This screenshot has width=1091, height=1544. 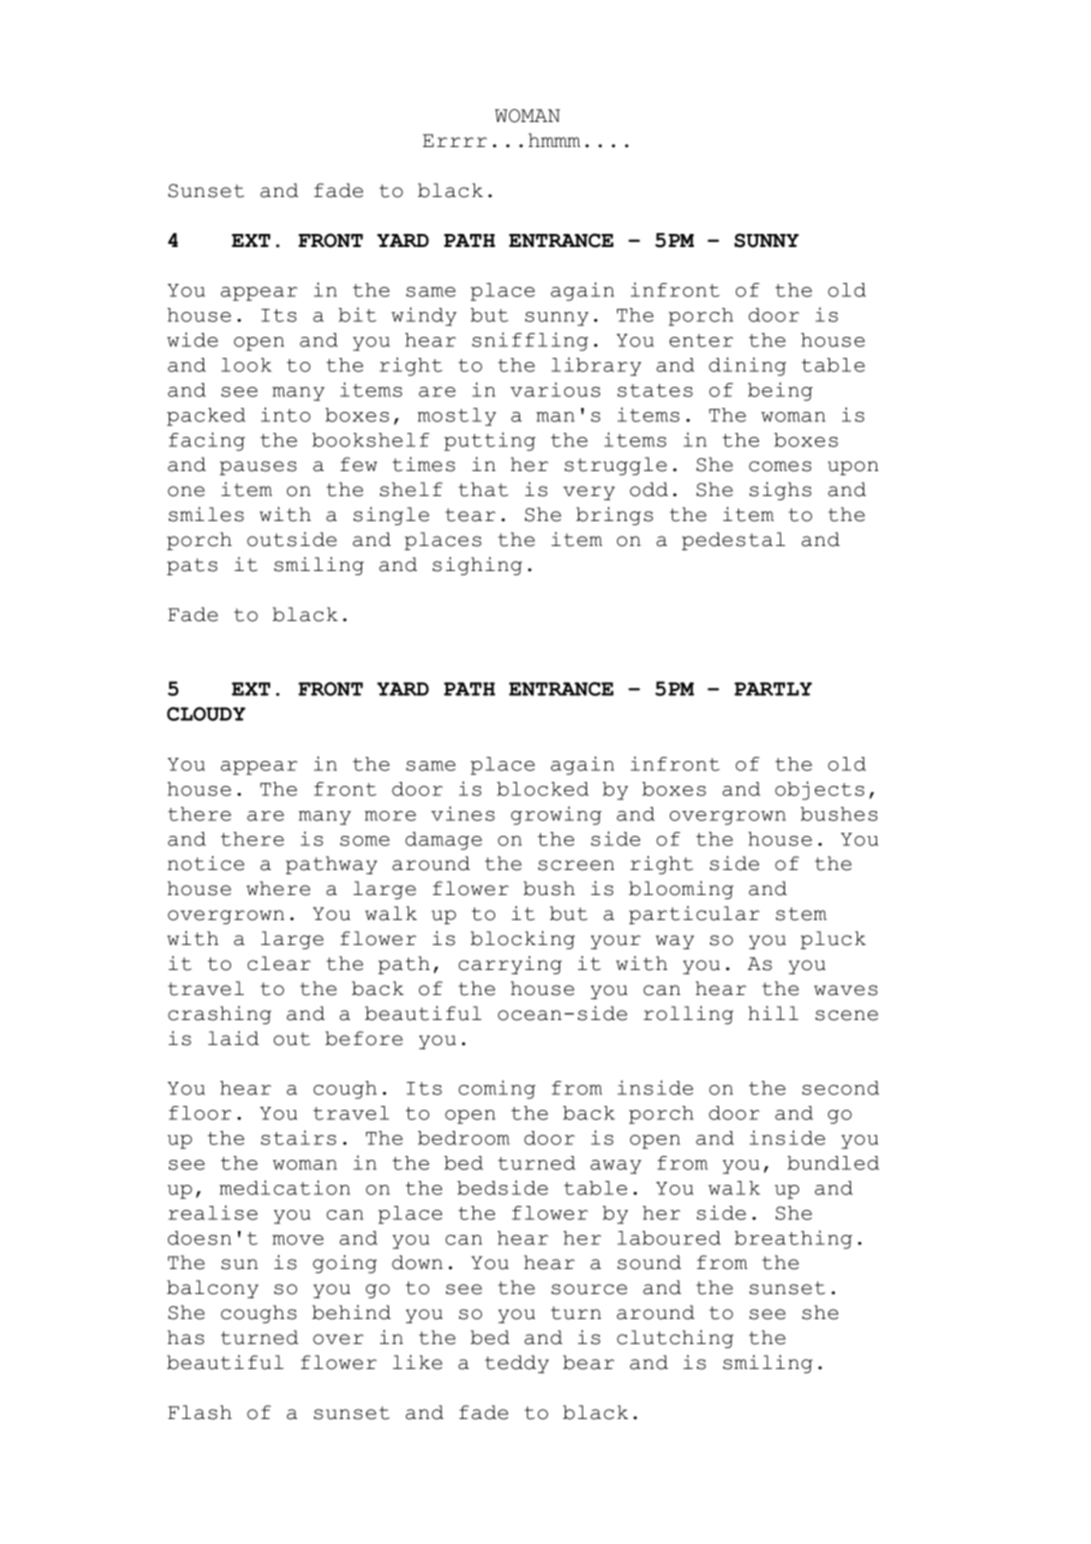 What do you see at coordinates (530, 341) in the screenshot?
I see `sniffling` at bounding box center [530, 341].
